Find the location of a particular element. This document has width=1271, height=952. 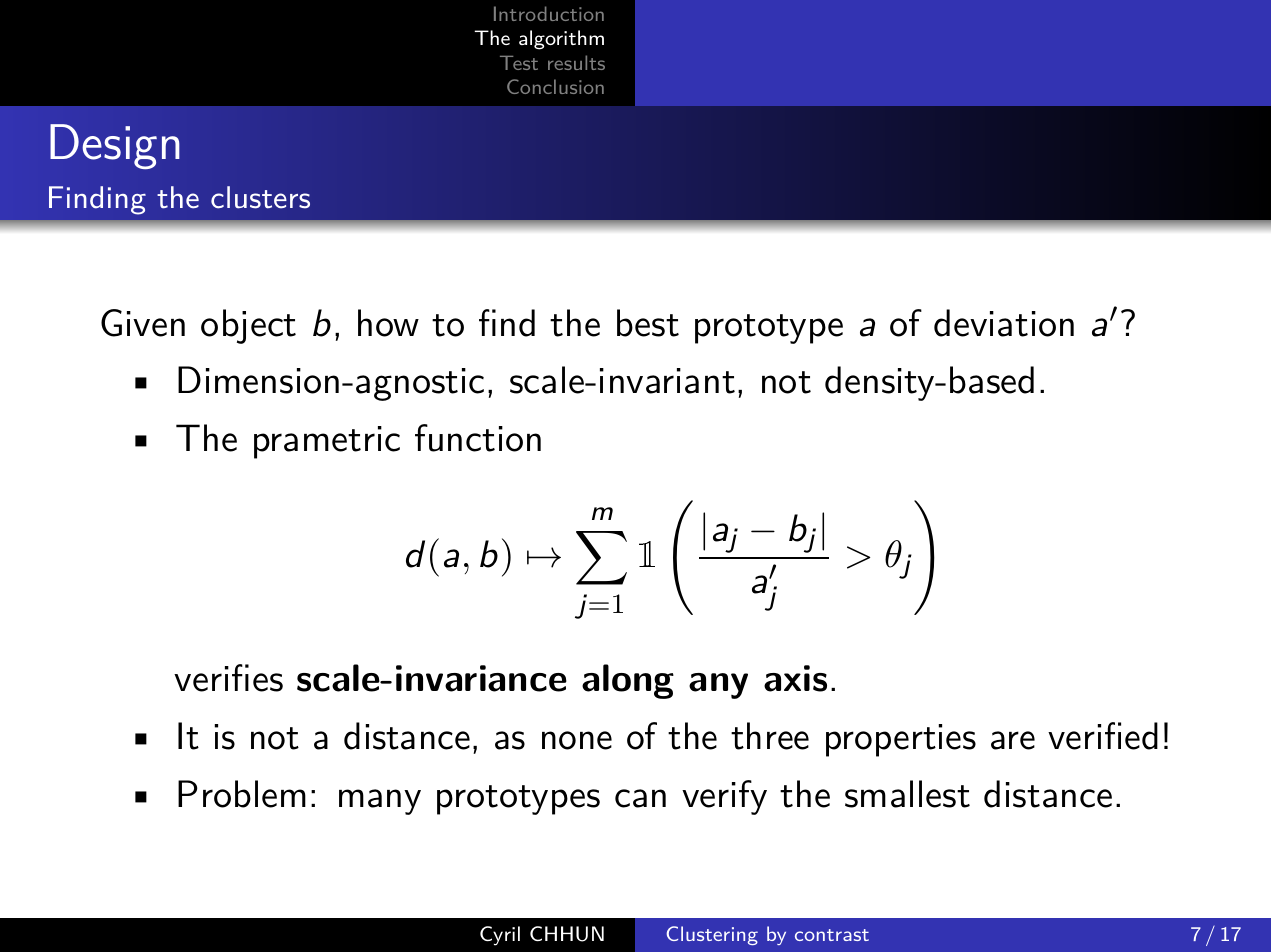

algorithm is located at coordinates (561, 40).
